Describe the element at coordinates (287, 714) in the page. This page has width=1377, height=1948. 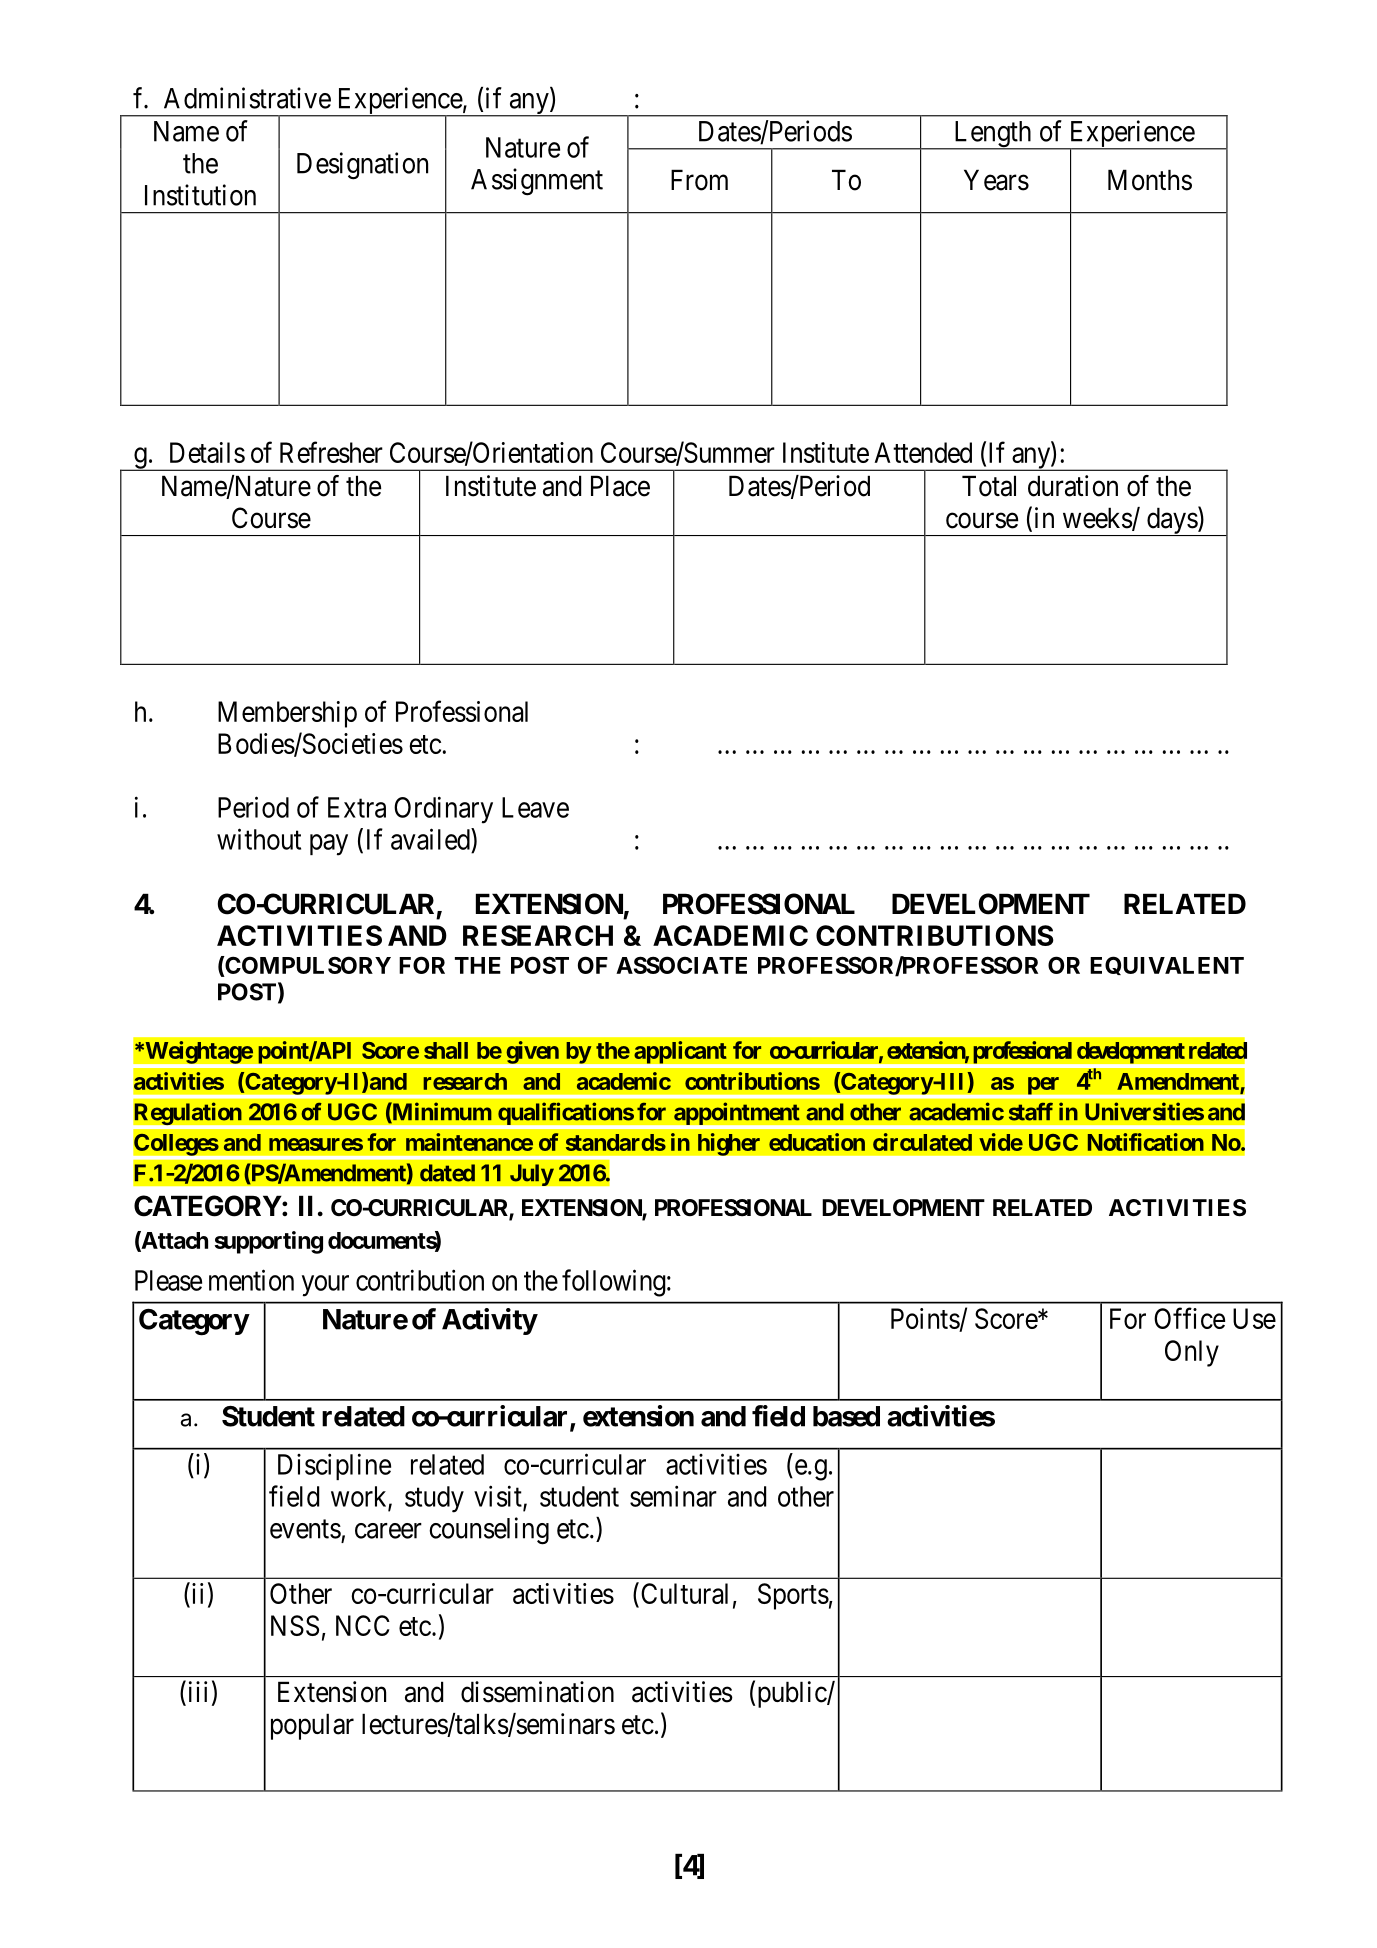
I see `Membership` at that location.
